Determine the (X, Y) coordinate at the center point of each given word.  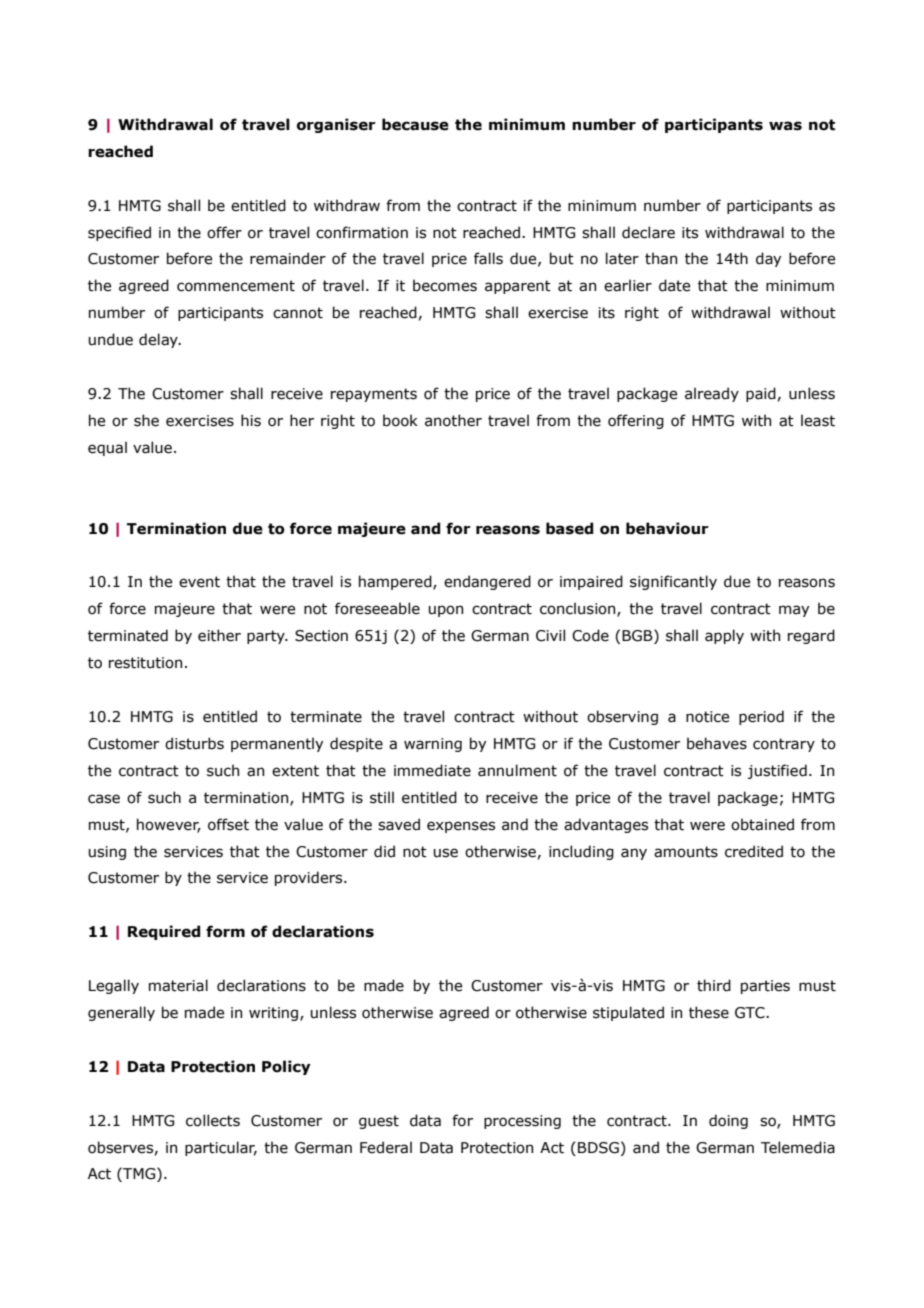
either (219, 635)
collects (213, 1120)
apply (724, 636)
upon (445, 611)
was (785, 126)
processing (522, 1122)
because (415, 124)
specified (119, 233)
